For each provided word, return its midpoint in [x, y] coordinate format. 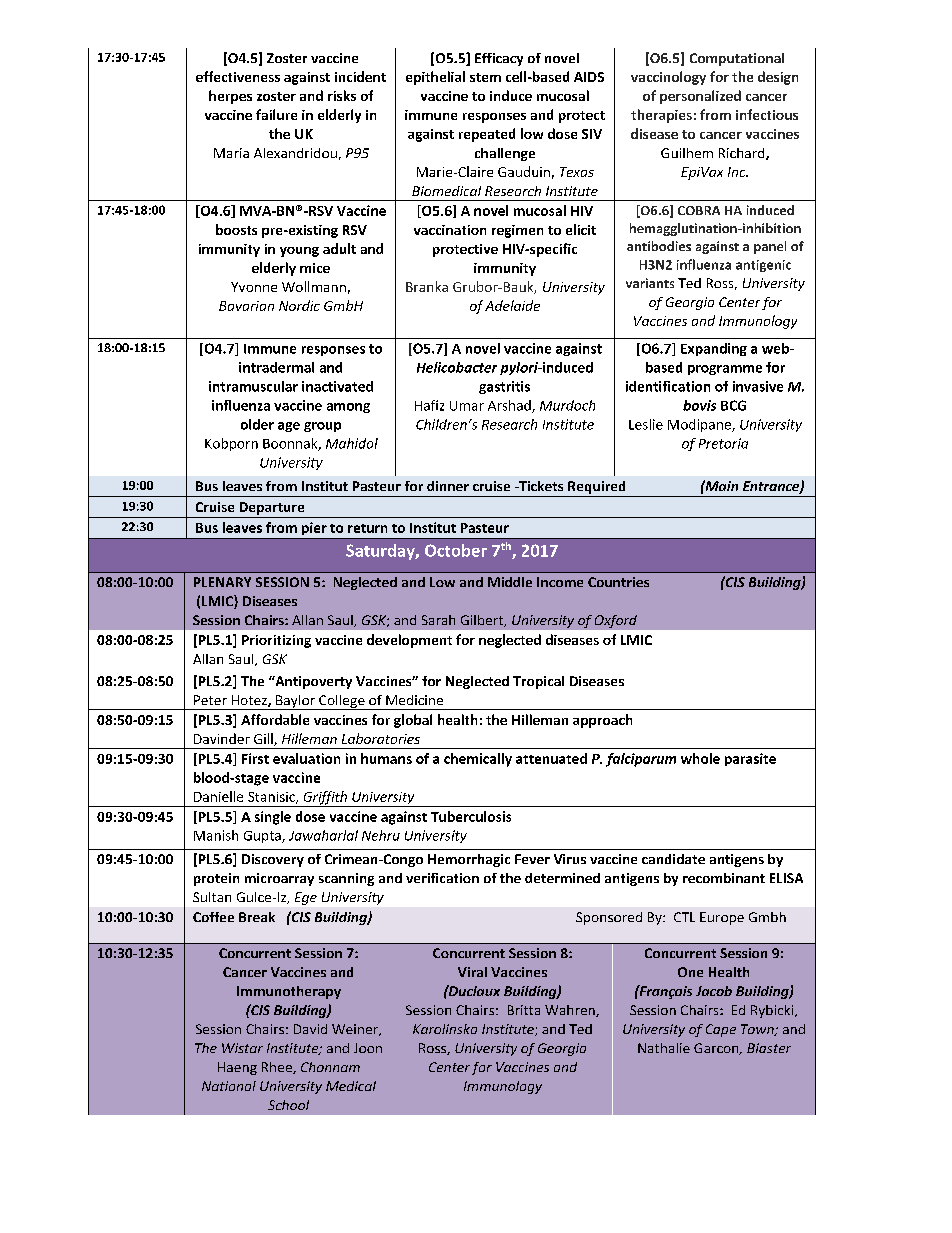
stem [485, 77]
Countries [618, 582]
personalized [700, 97]
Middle [510, 582]
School [288, 1105]
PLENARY [222, 582]
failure [276, 114]
